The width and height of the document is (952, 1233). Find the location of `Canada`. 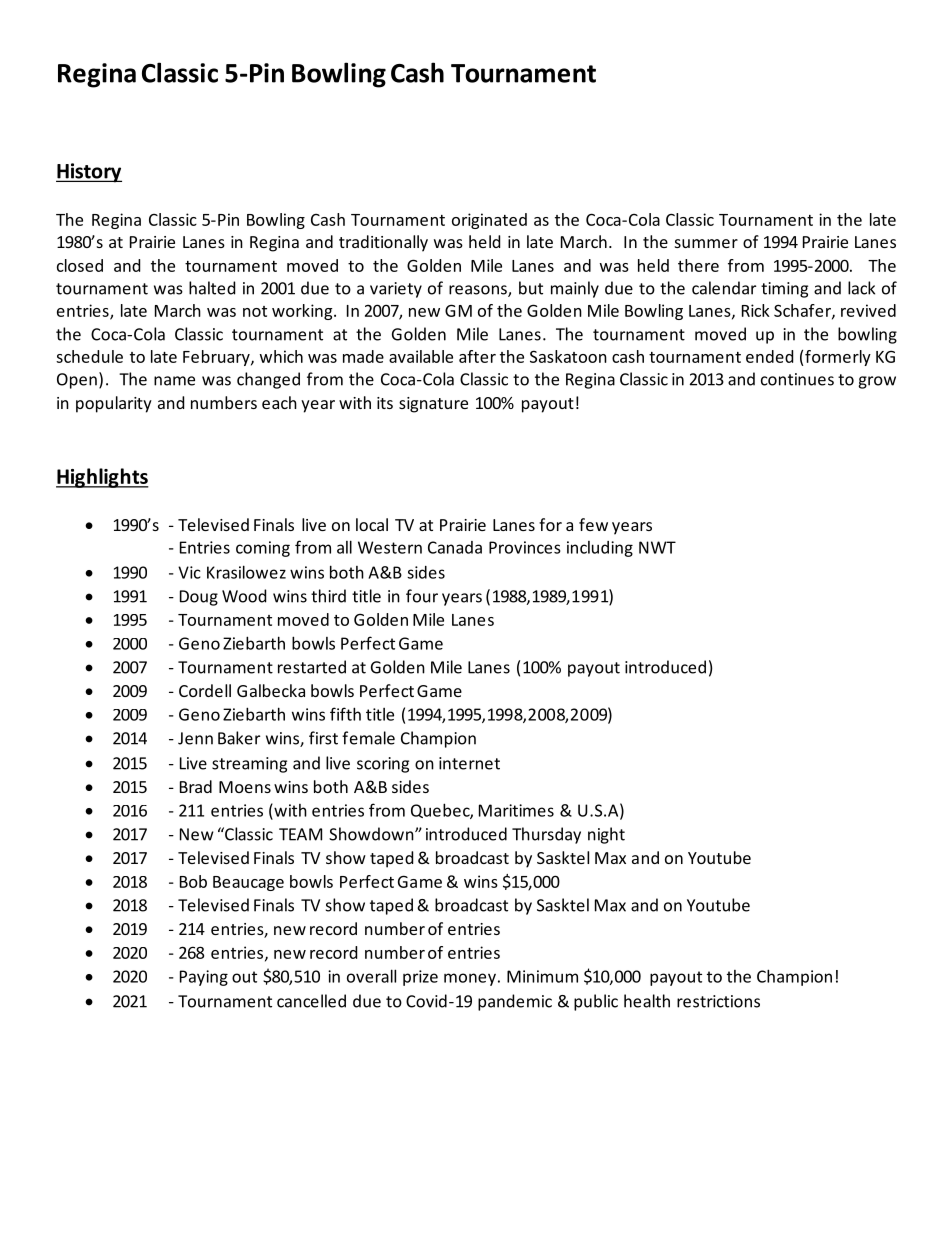

Canada is located at coordinates (455, 547).
